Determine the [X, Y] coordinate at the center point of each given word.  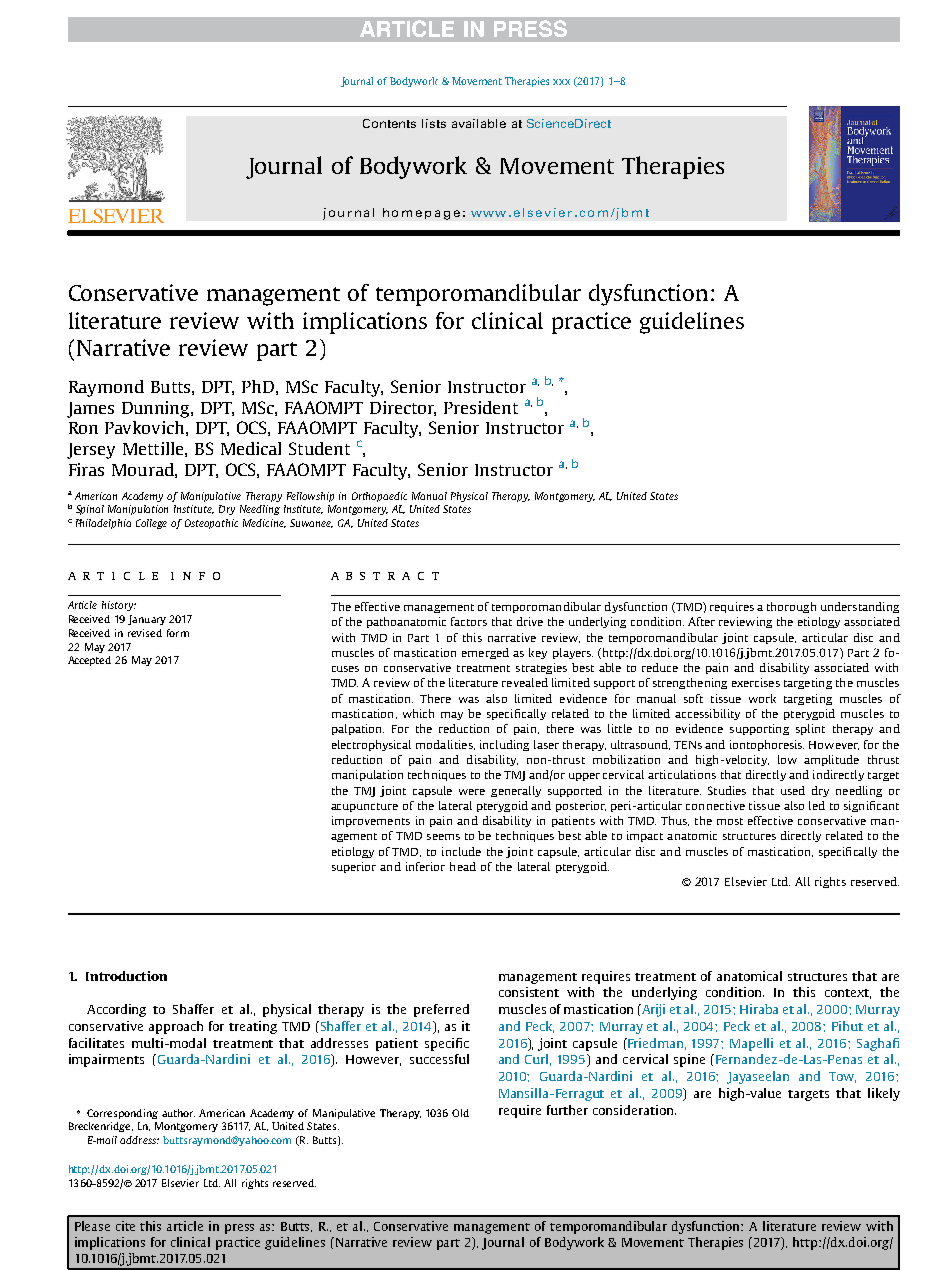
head [463, 866]
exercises [756, 682]
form [178, 633]
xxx [561, 82]
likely [884, 1094]
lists [434, 123]
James [90, 410]
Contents [389, 123]
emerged [485, 653]
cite [125, 1226]
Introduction [126, 976]
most [730, 821]
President [481, 407]
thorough [791, 607]
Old [460, 1113]
